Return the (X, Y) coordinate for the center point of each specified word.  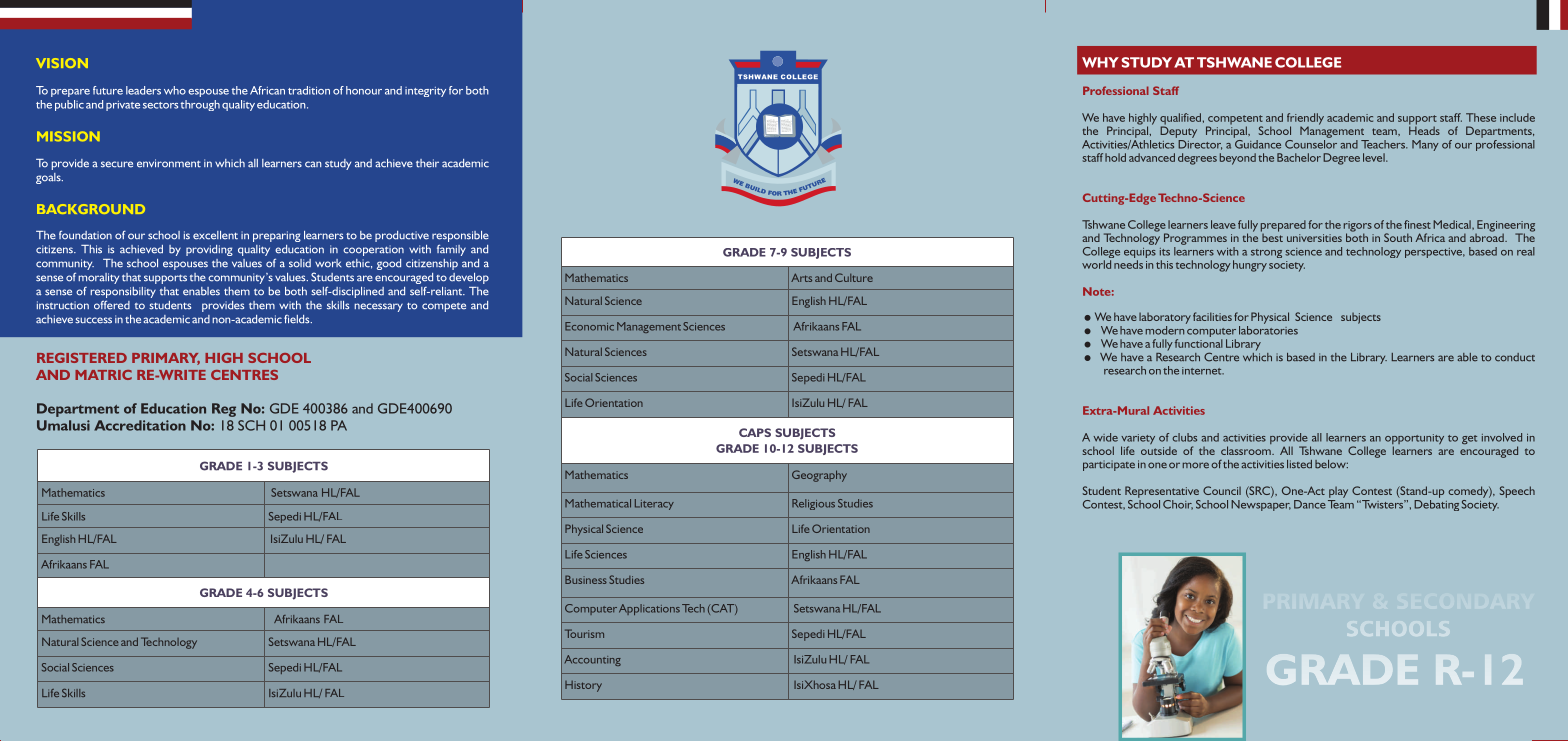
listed (1299, 464)
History (583, 686)
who (175, 90)
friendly (1305, 120)
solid (300, 263)
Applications (649, 609)
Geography (819, 476)
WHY (1100, 62)
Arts (801, 277)
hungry (1250, 266)
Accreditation (140, 425)
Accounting (593, 660)
